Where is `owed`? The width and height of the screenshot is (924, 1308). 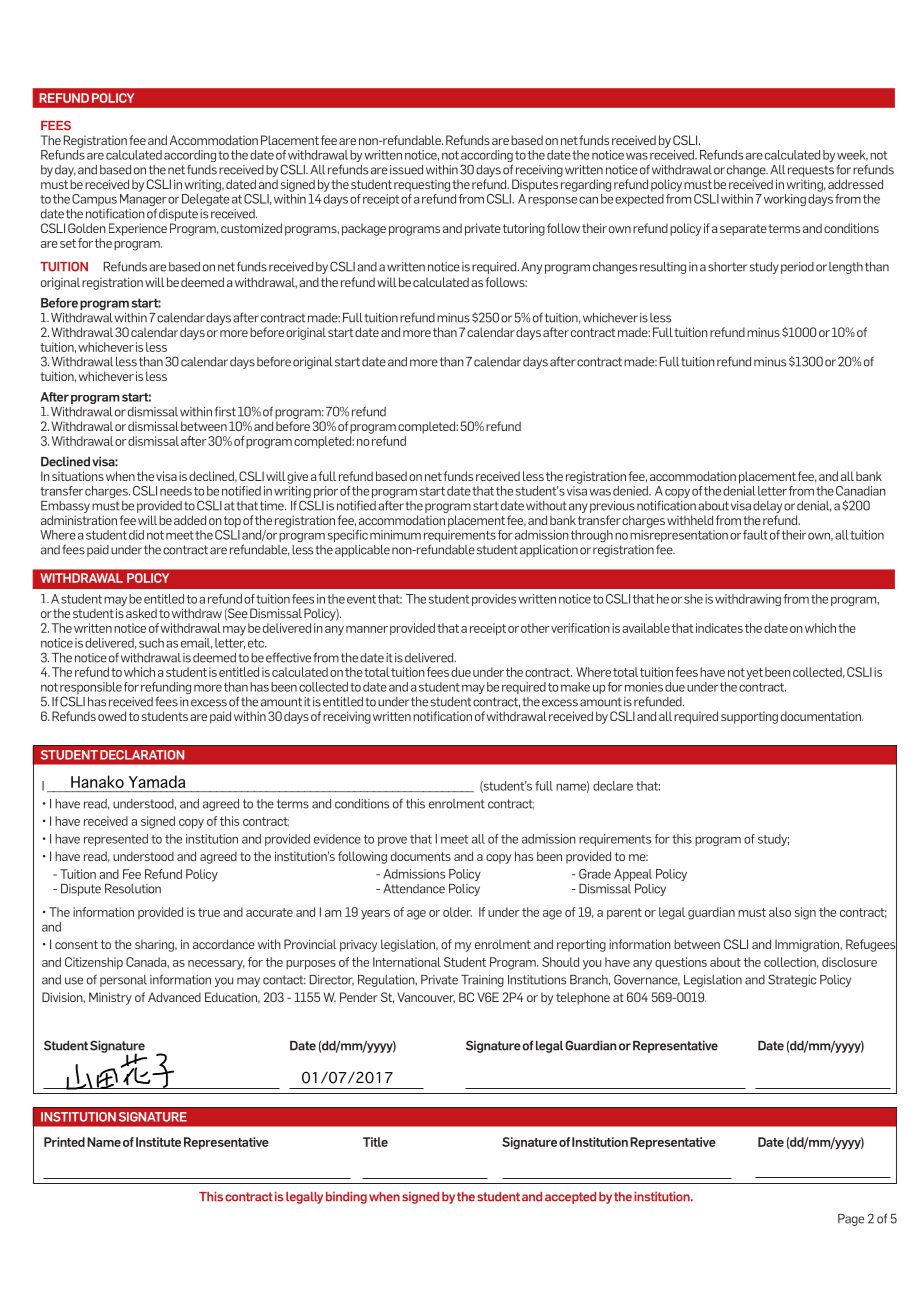 owed is located at coordinates (112, 716).
